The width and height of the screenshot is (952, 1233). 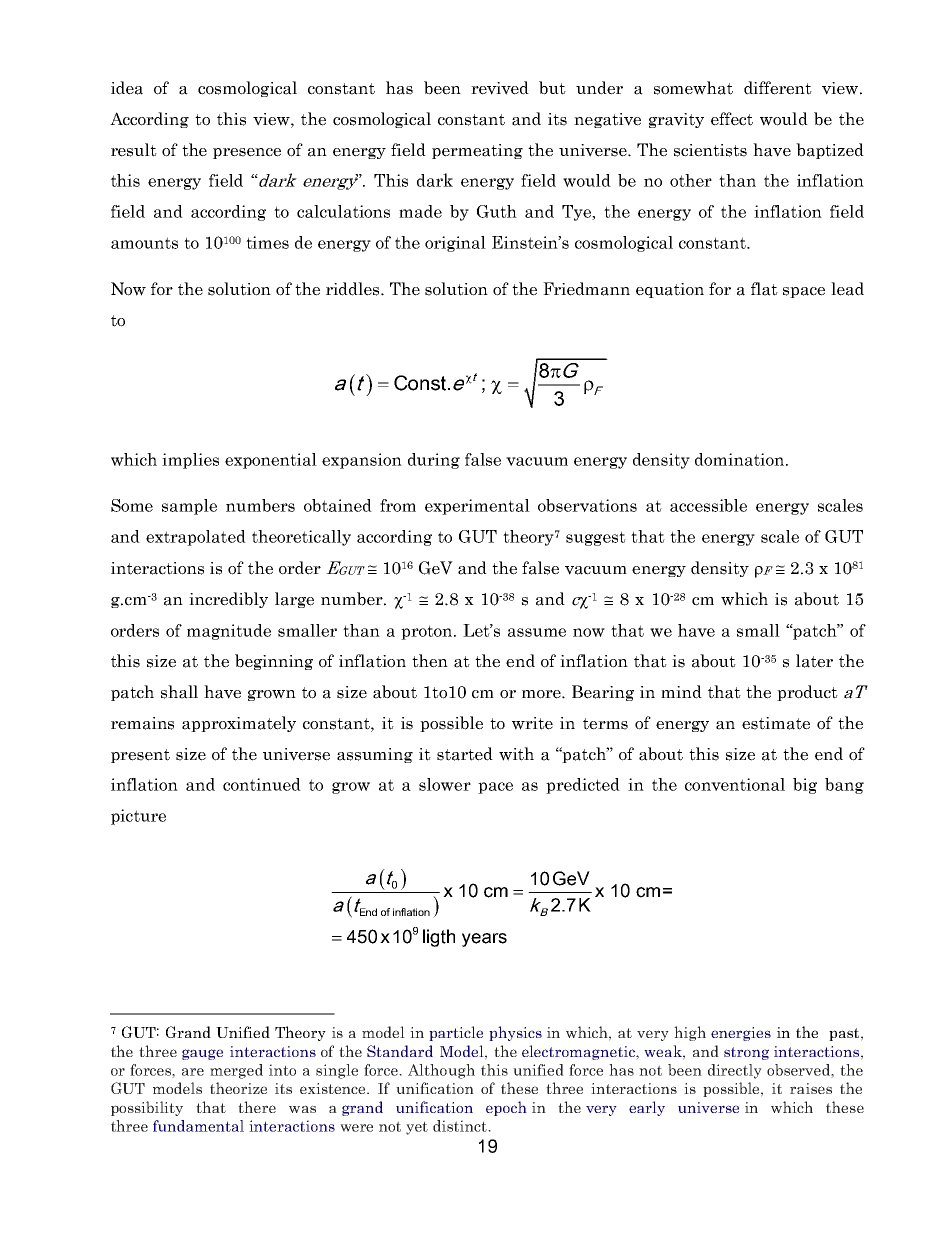 I want to click on theorize, so click(x=238, y=1088).
